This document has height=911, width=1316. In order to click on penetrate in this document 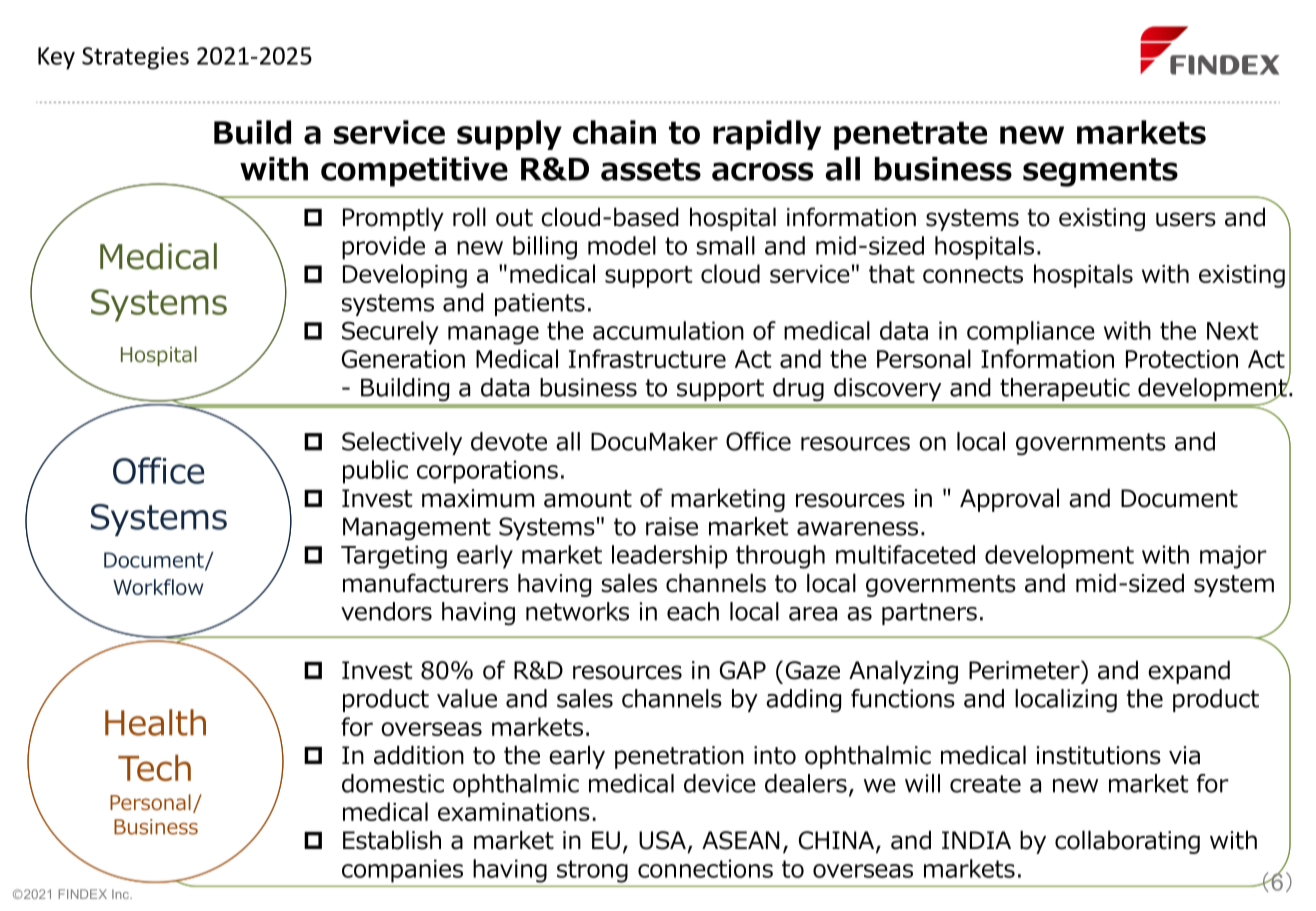, I will do `click(910, 135)`.
